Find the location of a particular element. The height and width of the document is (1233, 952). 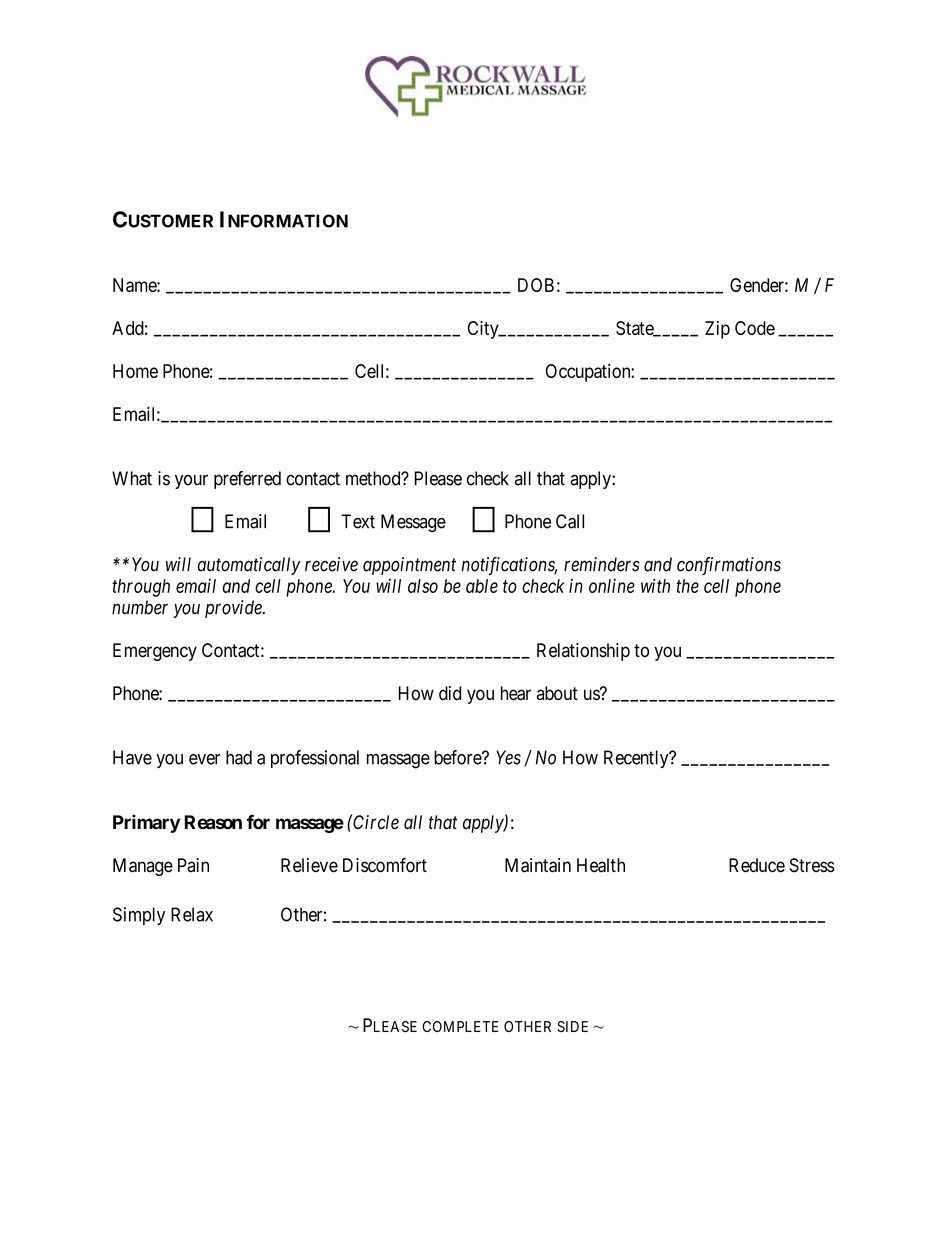

did is located at coordinates (450, 693).
